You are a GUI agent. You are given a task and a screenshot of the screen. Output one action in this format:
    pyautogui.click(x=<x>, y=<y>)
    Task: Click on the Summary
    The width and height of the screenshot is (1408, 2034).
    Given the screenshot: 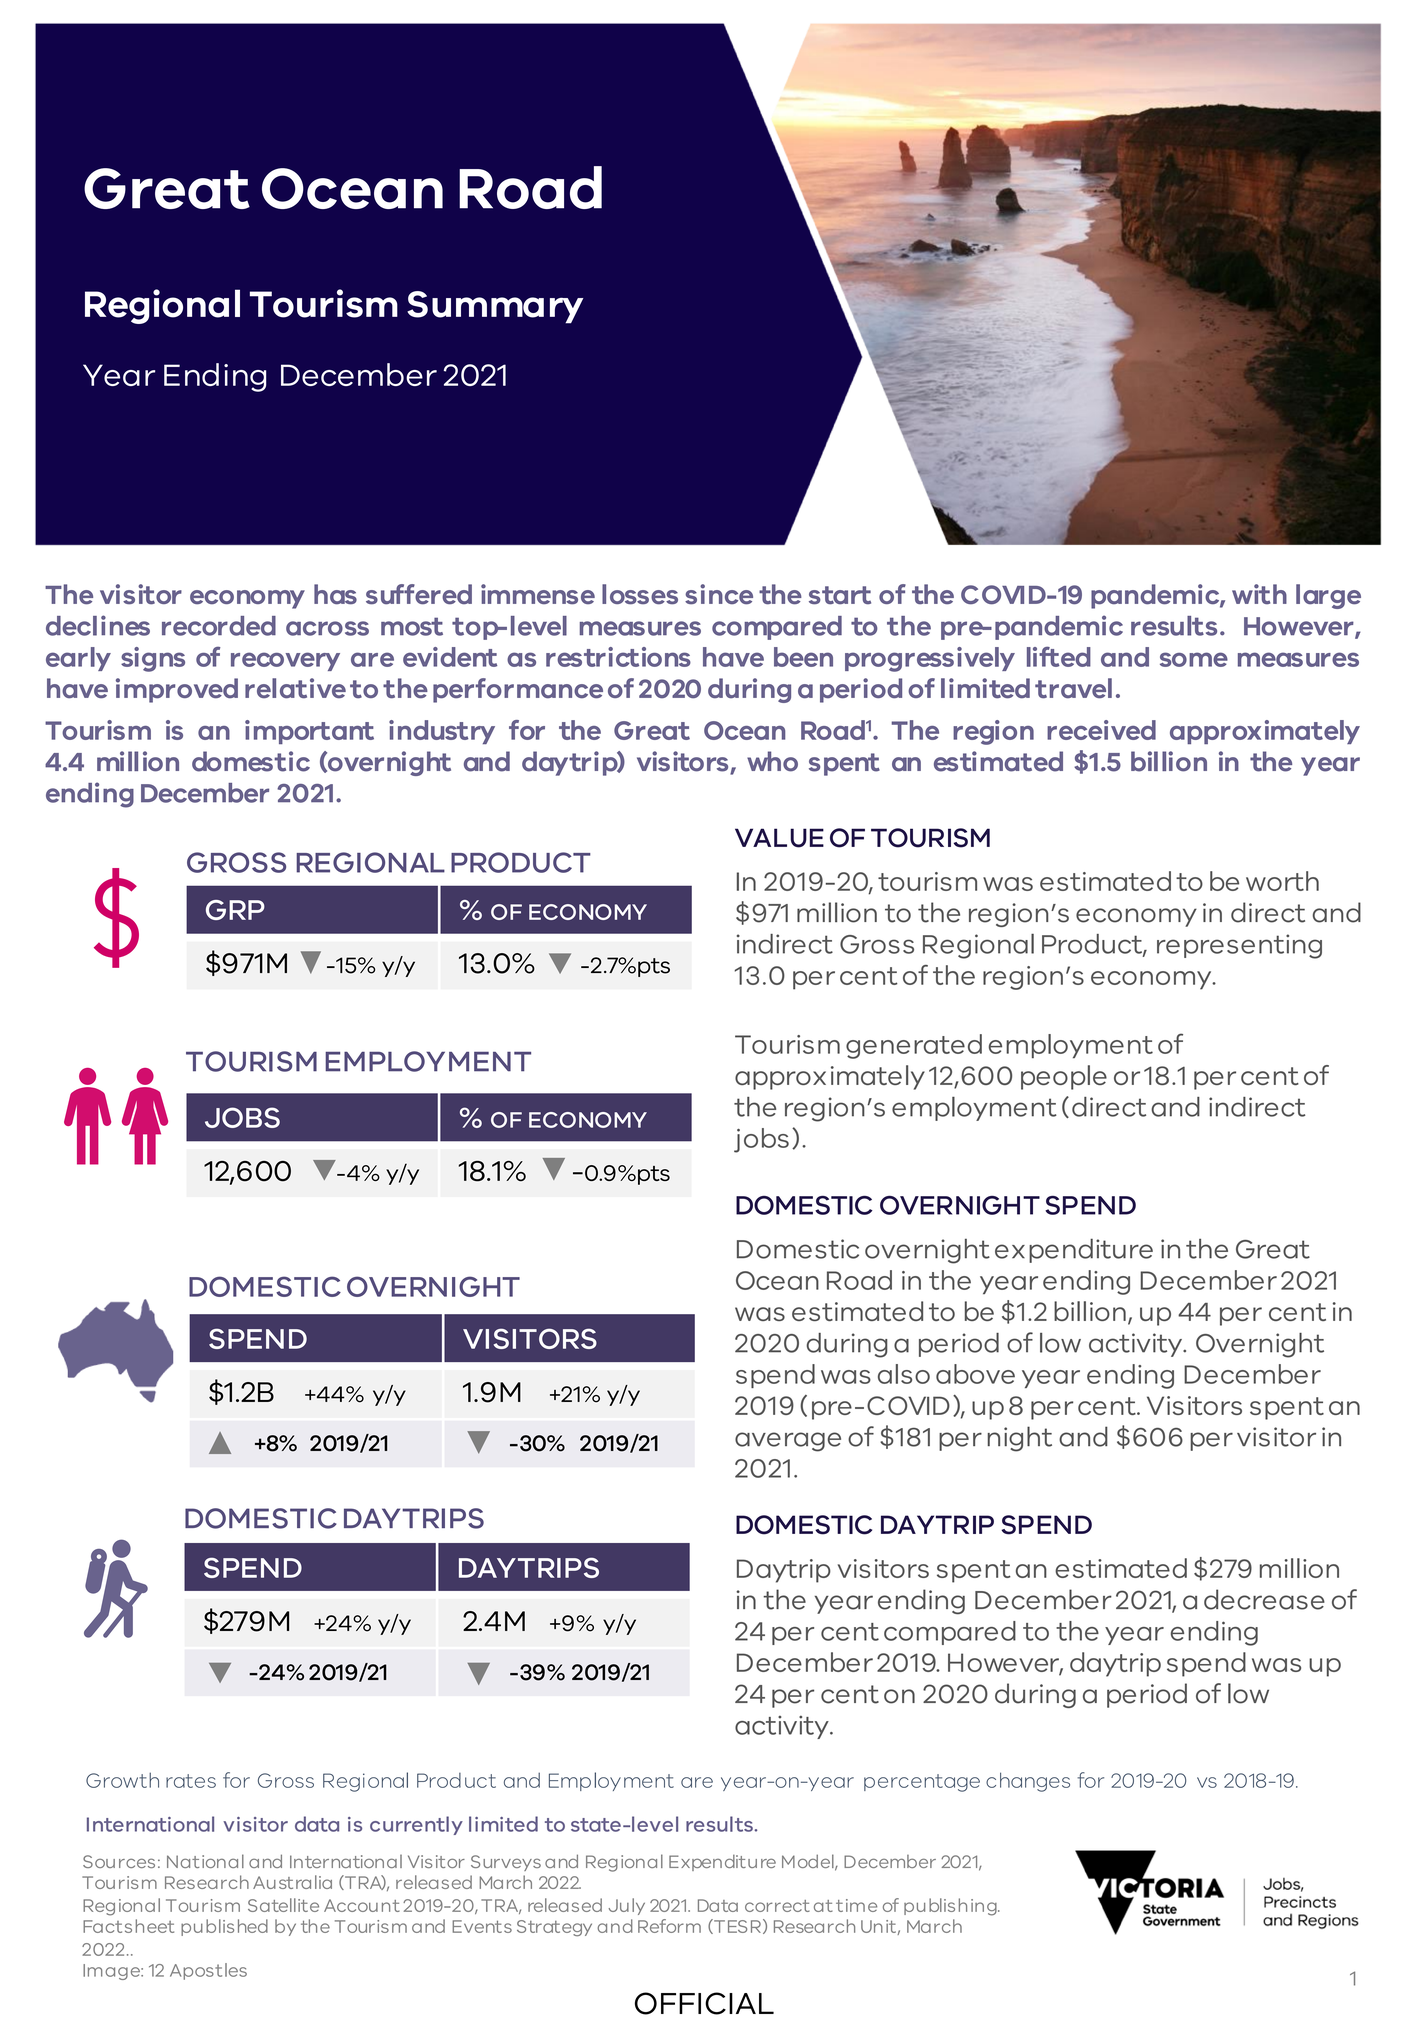 What is the action you would take?
    pyautogui.click(x=495, y=307)
